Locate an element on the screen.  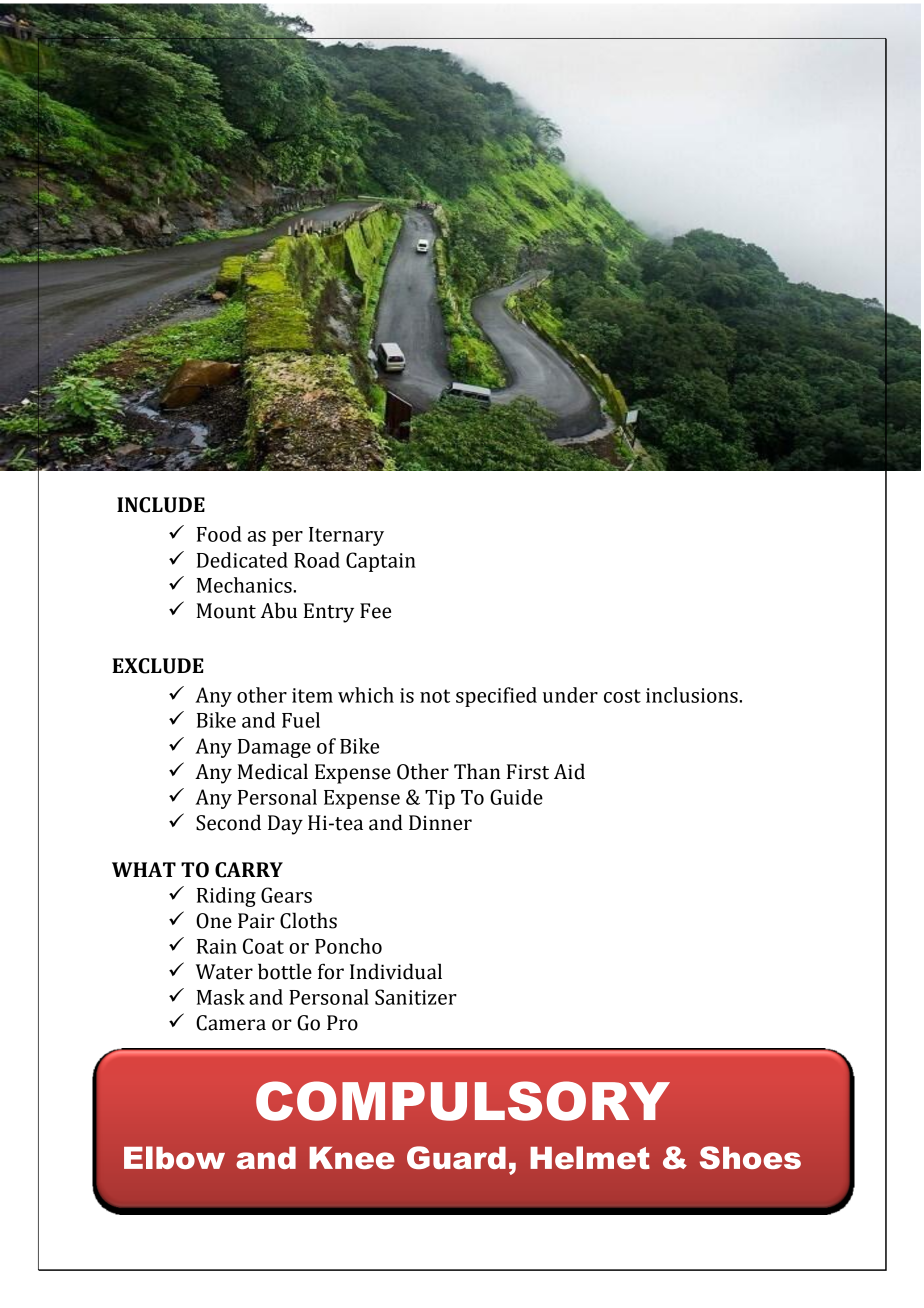
Food is located at coordinates (219, 534).
